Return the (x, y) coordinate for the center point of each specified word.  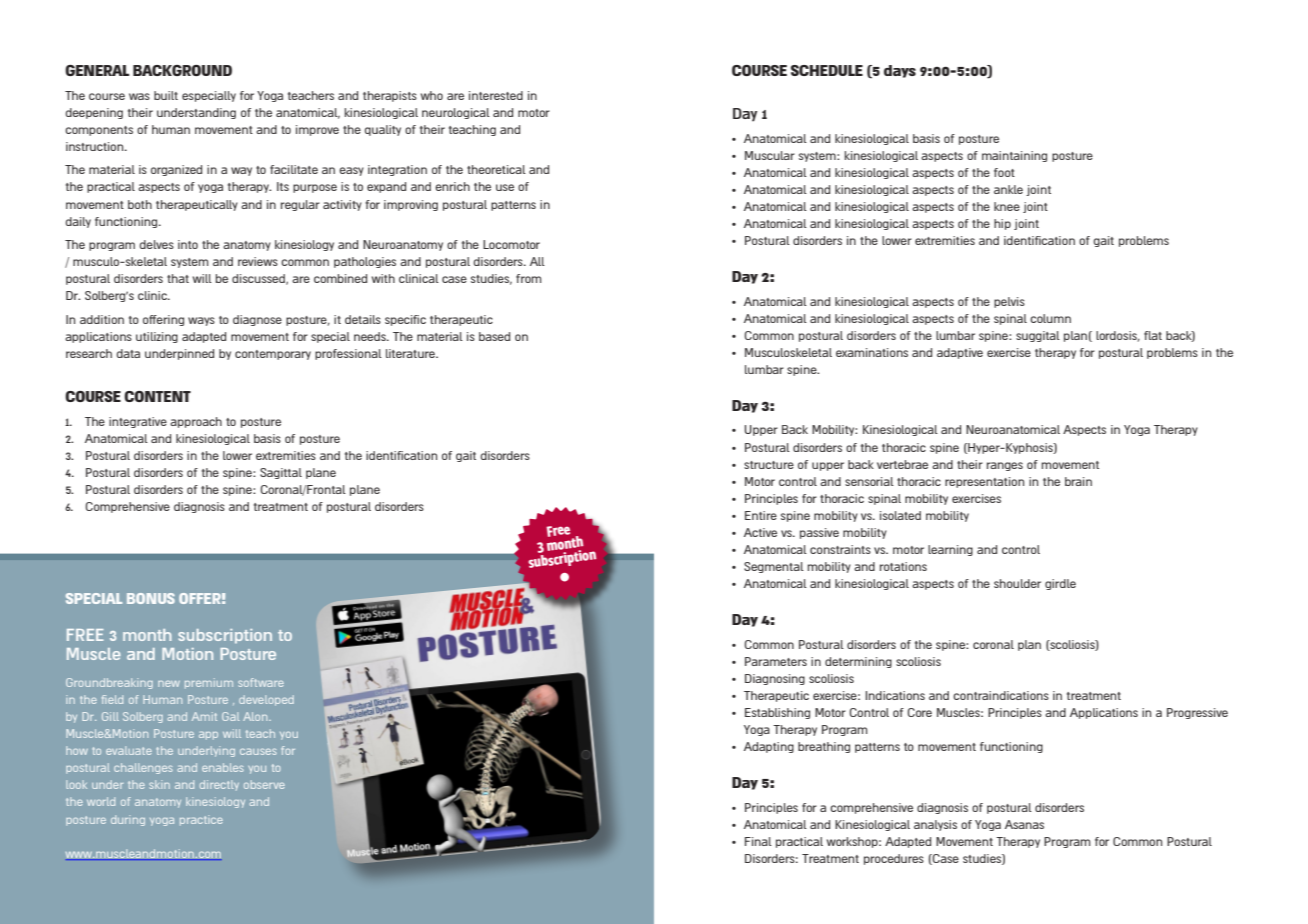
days (900, 71)
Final (758, 841)
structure (769, 465)
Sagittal (281, 473)
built (166, 95)
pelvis (1009, 302)
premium (209, 683)
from (529, 278)
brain (1078, 481)
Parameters (776, 661)
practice (201, 820)
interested (496, 95)
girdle (1060, 584)
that (178, 278)
